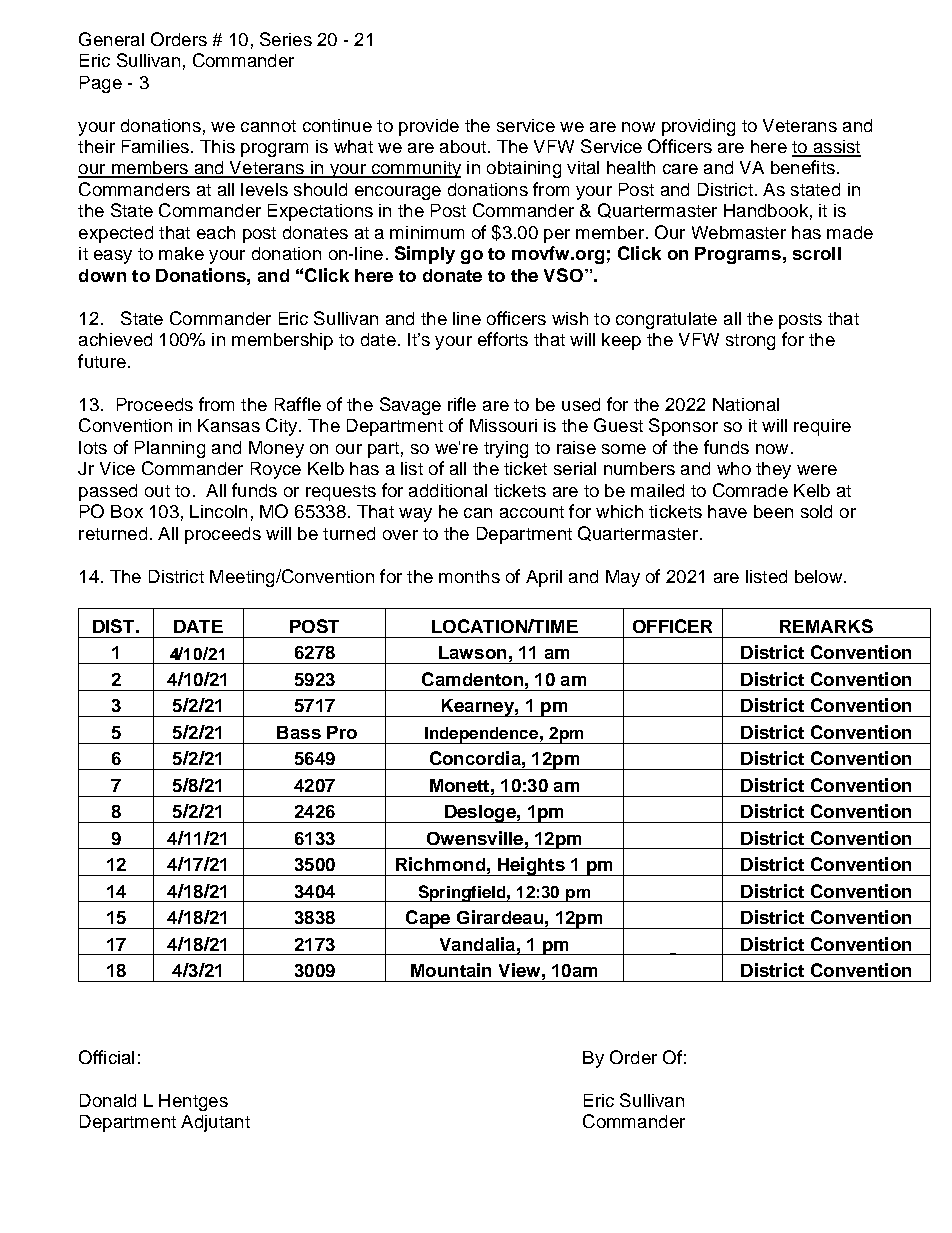 This screenshot has width=952, height=1233. I want to click on below, so click(818, 576).
